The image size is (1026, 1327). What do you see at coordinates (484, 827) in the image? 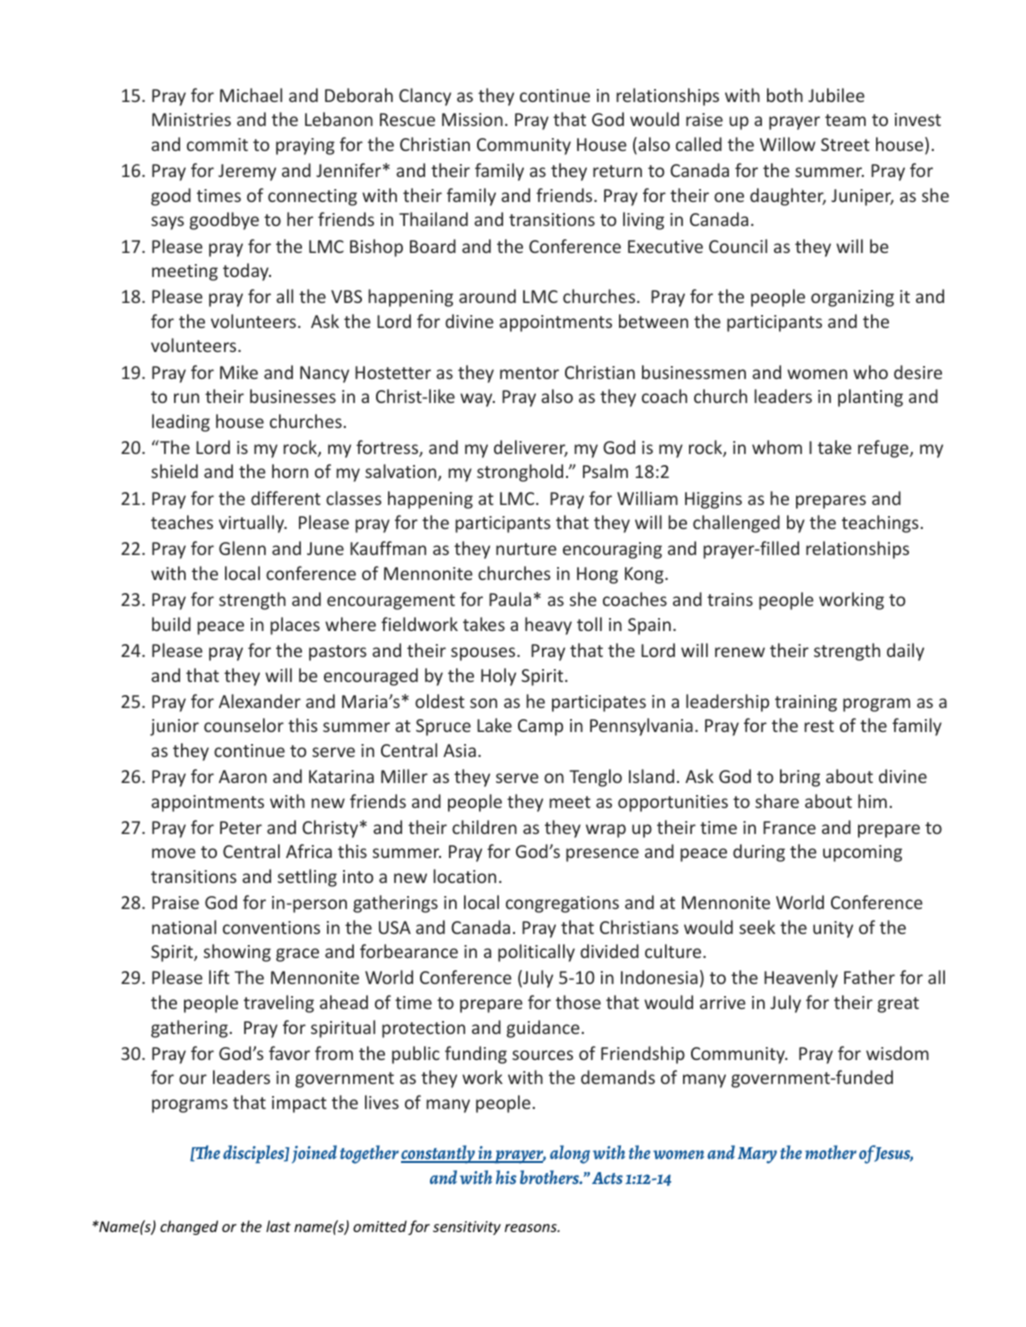
I see `children` at bounding box center [484, 827].
